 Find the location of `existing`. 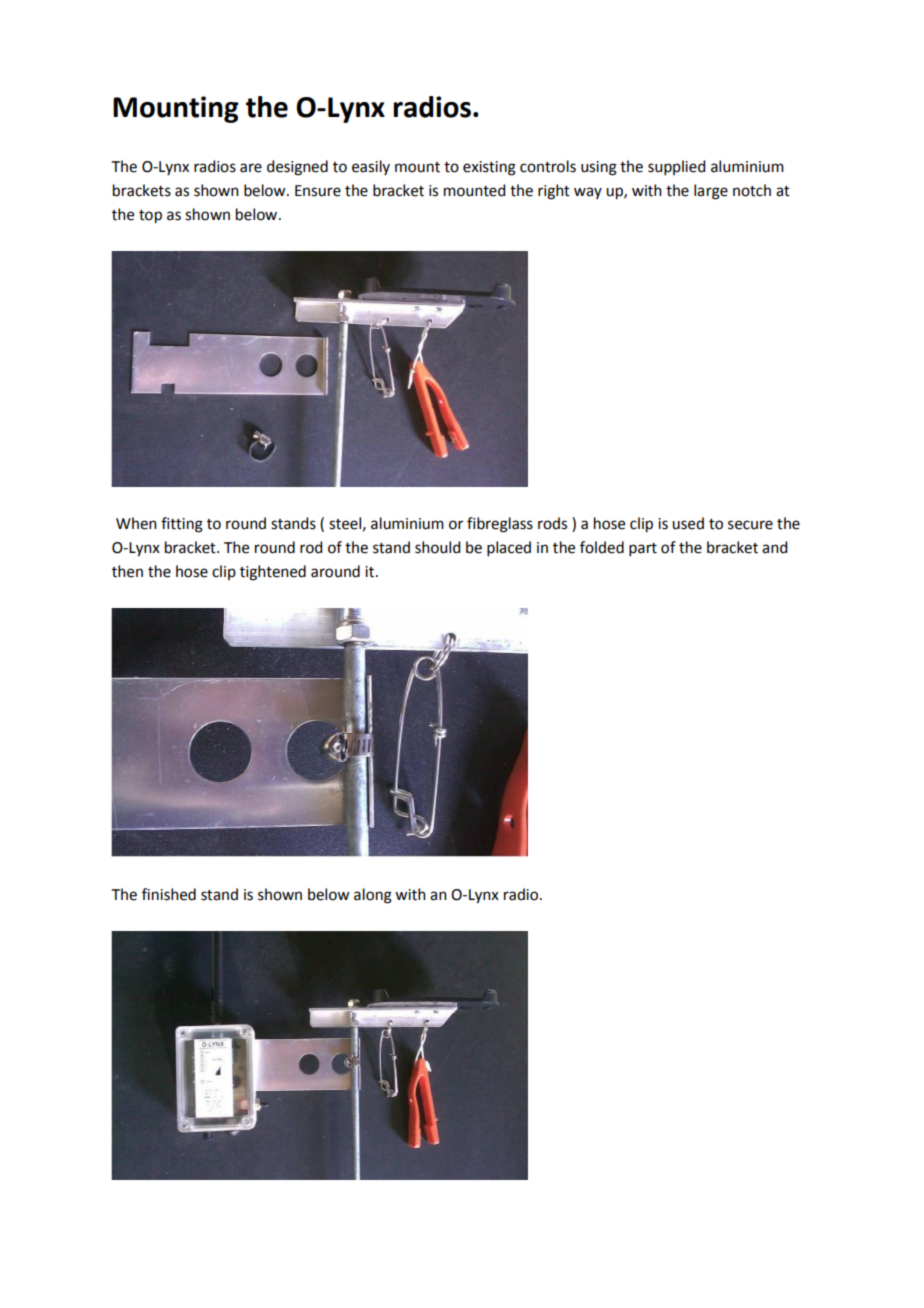

existing is located at coordinates (489, 168).
